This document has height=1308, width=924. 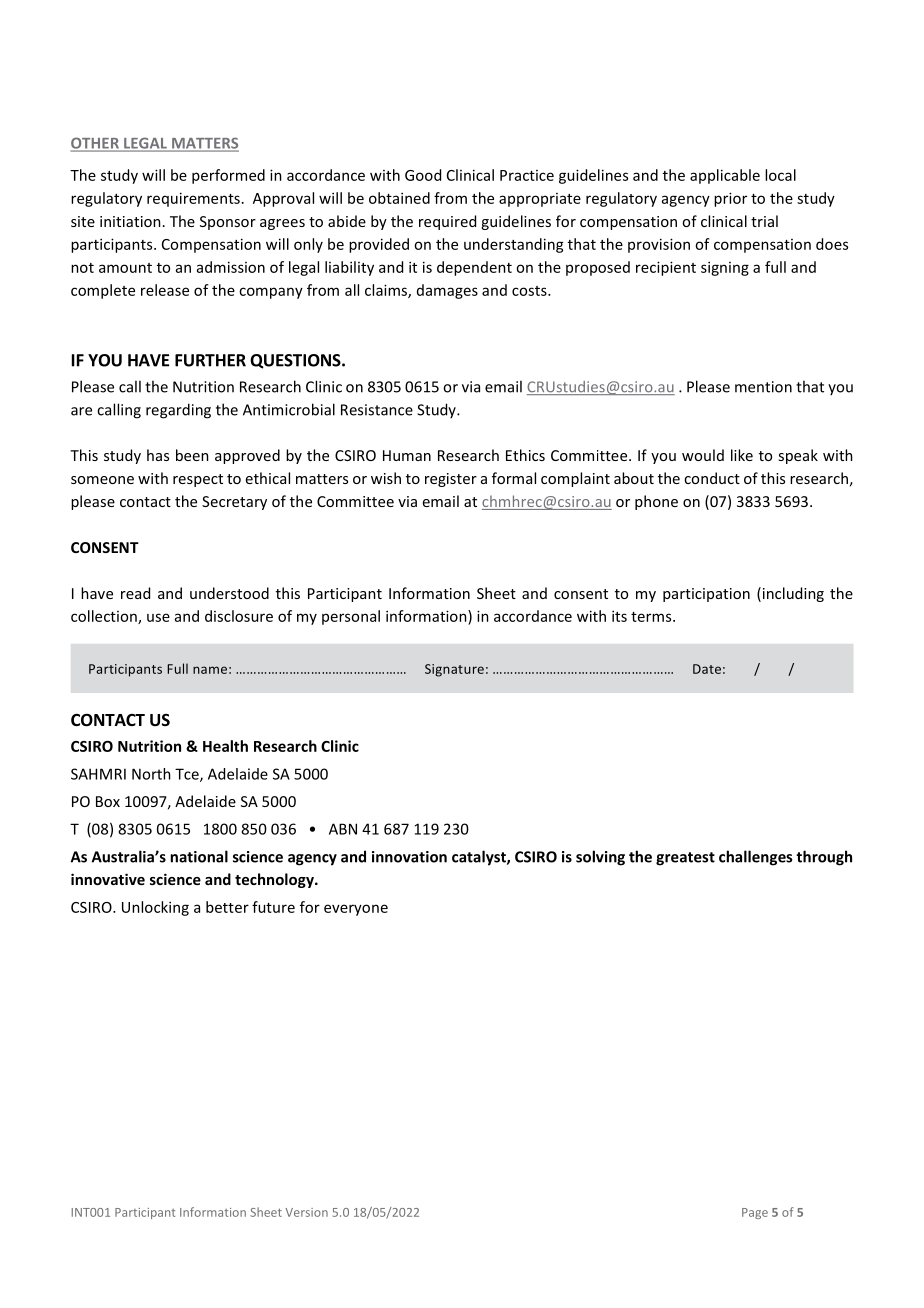 I want to click on Unlocking, so click(x=155, y=908).
